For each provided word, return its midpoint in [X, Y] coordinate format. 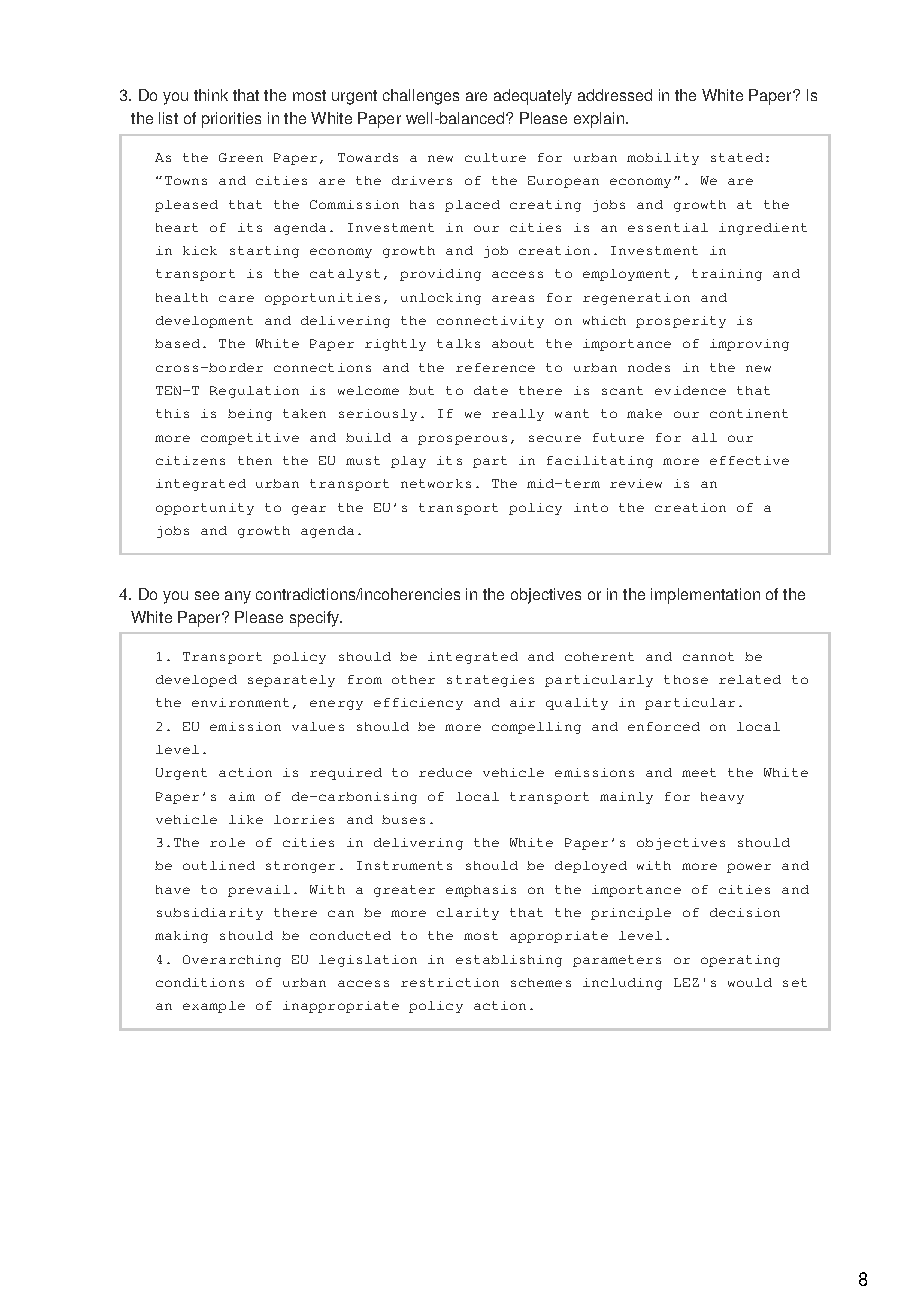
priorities [231, 120]
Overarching [232, 961]
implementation [705, 596]
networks [436, 483]
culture [495, 157]
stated [737, 157]
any [238, 597]
